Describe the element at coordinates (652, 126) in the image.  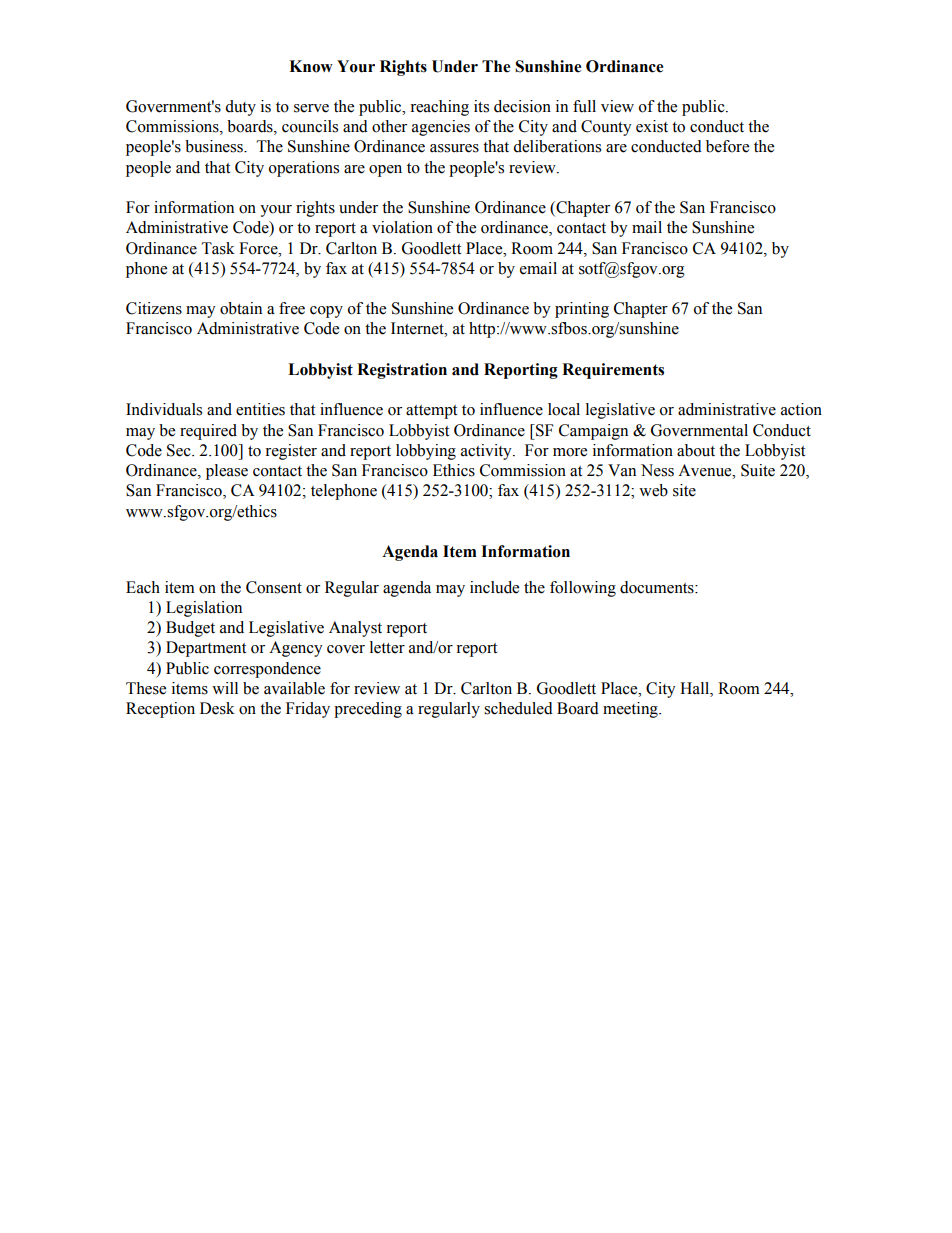
I see `exist` at that location.
